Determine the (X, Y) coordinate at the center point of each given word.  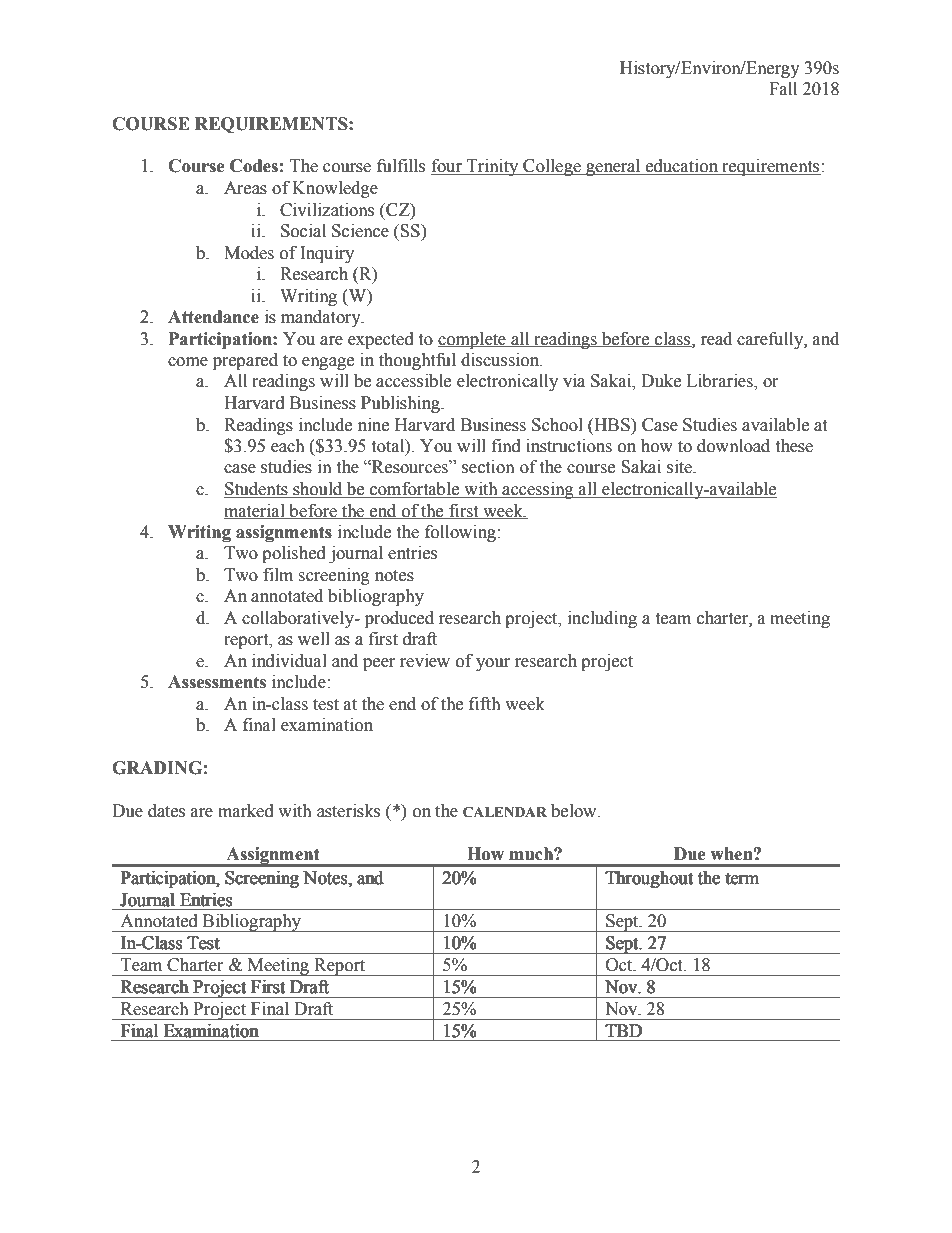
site (680, 467)
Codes (254, 166)
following (460, 533)
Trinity (493, 167)
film (278, 574)
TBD (624, 1030)
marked (246, 811)
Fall (783, 89)
